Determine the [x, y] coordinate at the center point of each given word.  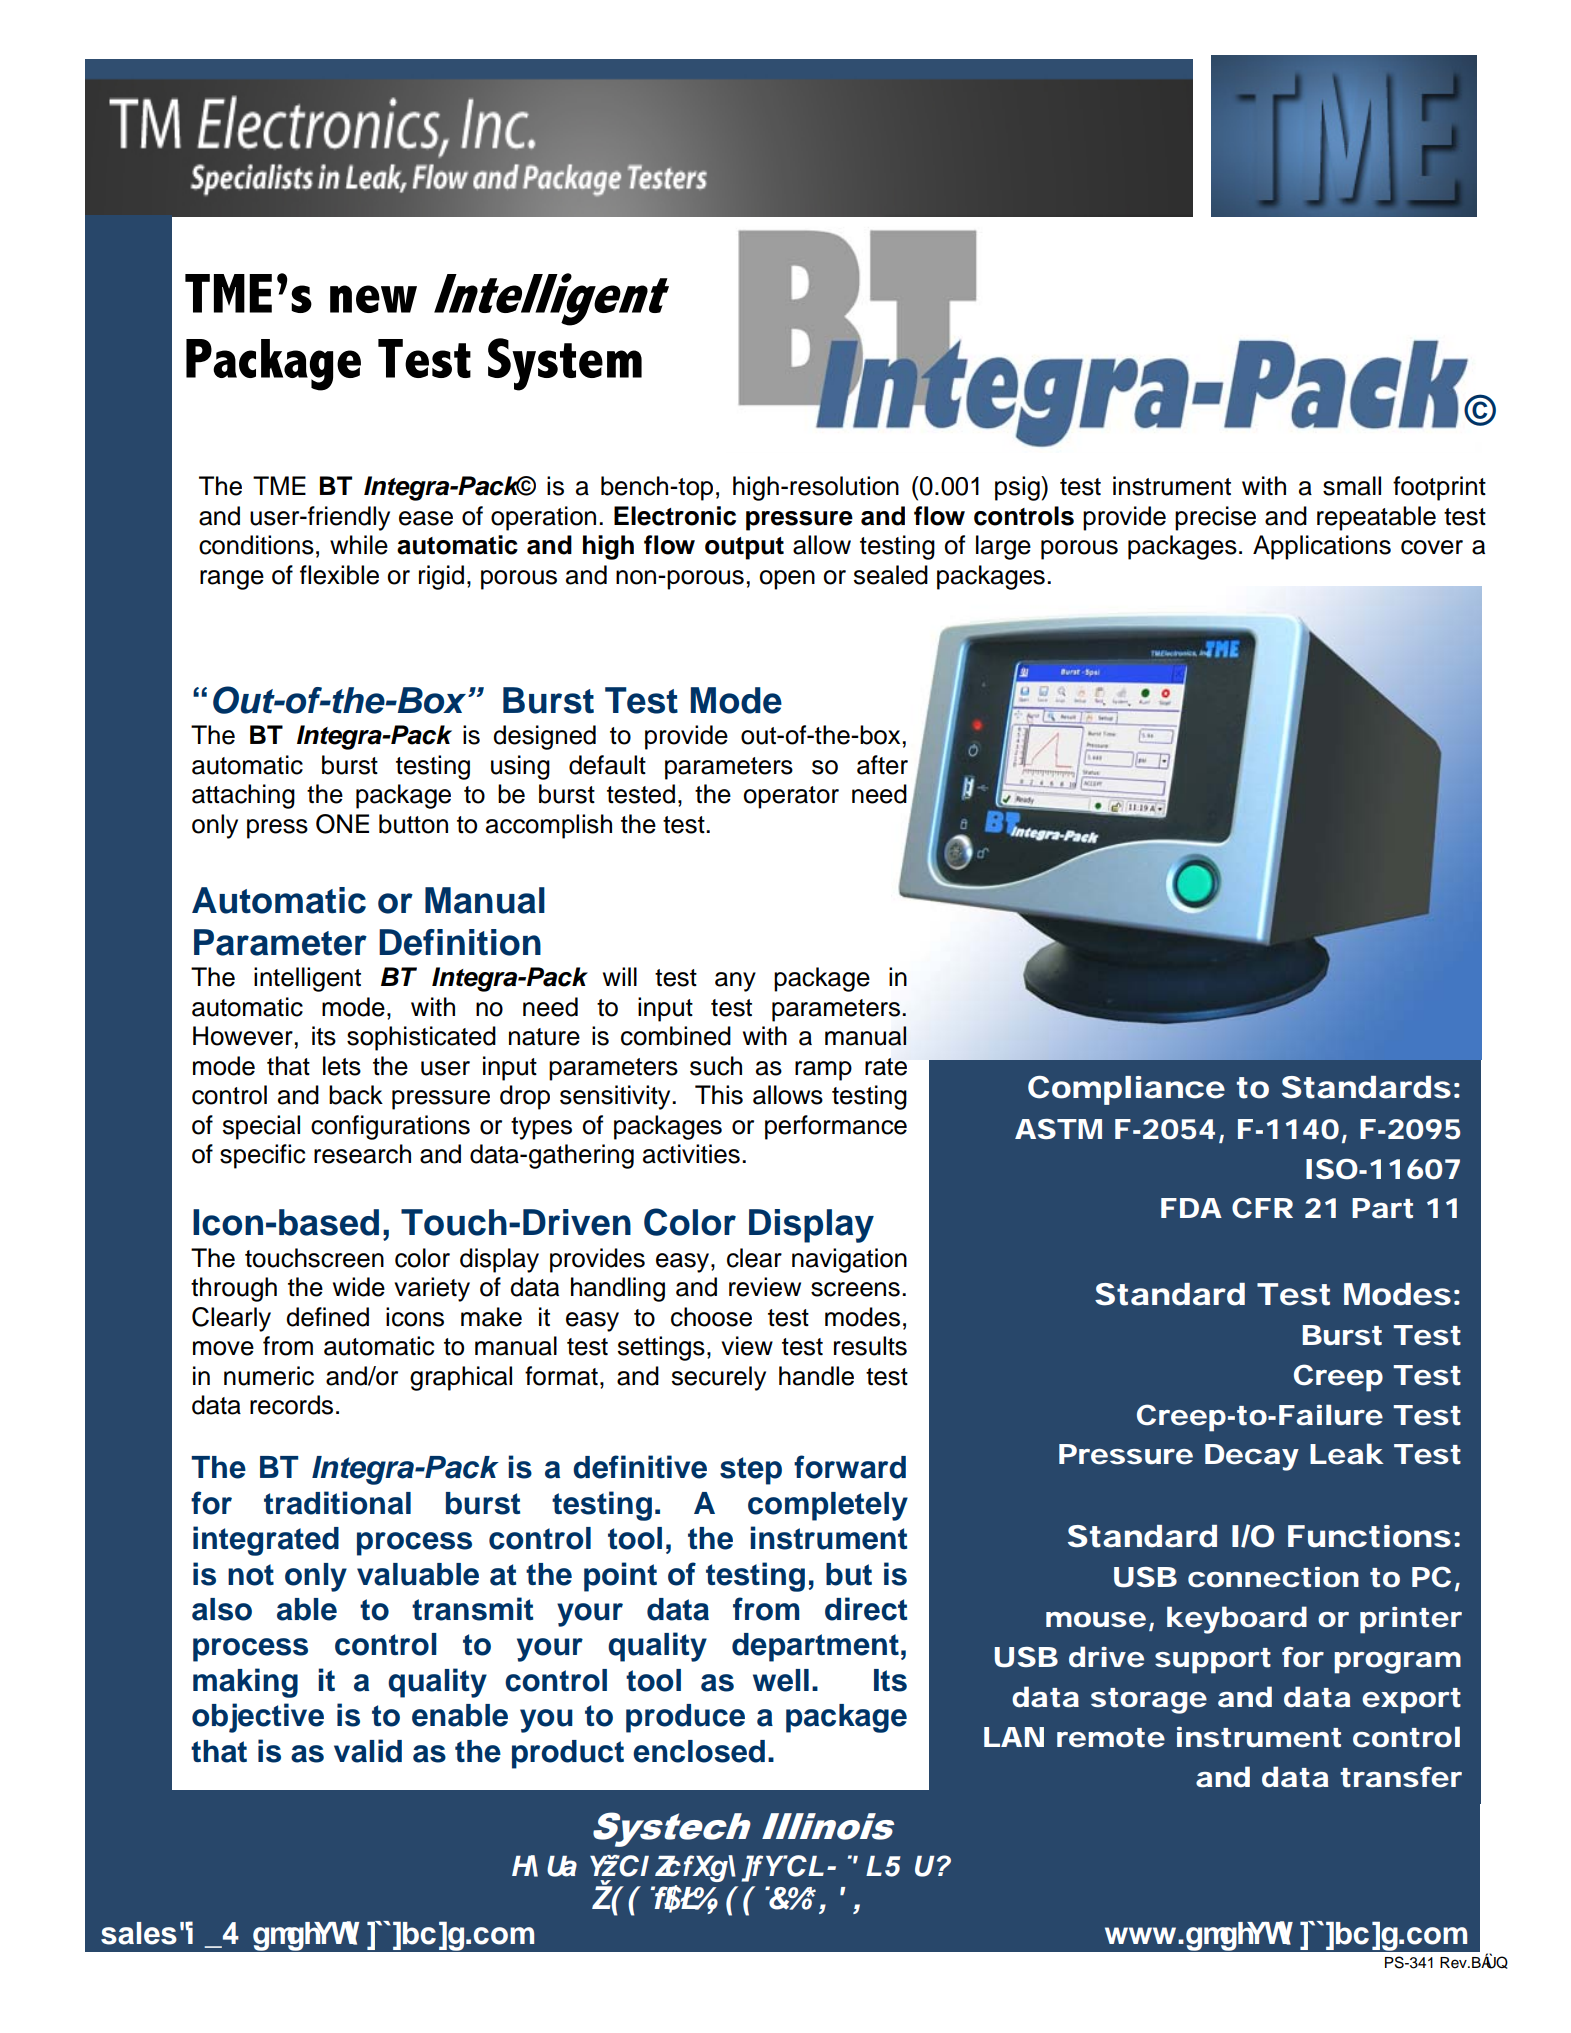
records [291, 1405]
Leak [1346, 1454]
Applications [1322, 547]
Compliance [1126, 1090]
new [373, 299]
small [1352, 486]
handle [816, 1376]
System [565, 364]
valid [368, 1751]
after [882, 765]
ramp [823, 1071]
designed [544, 737]
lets [342, 1066]
